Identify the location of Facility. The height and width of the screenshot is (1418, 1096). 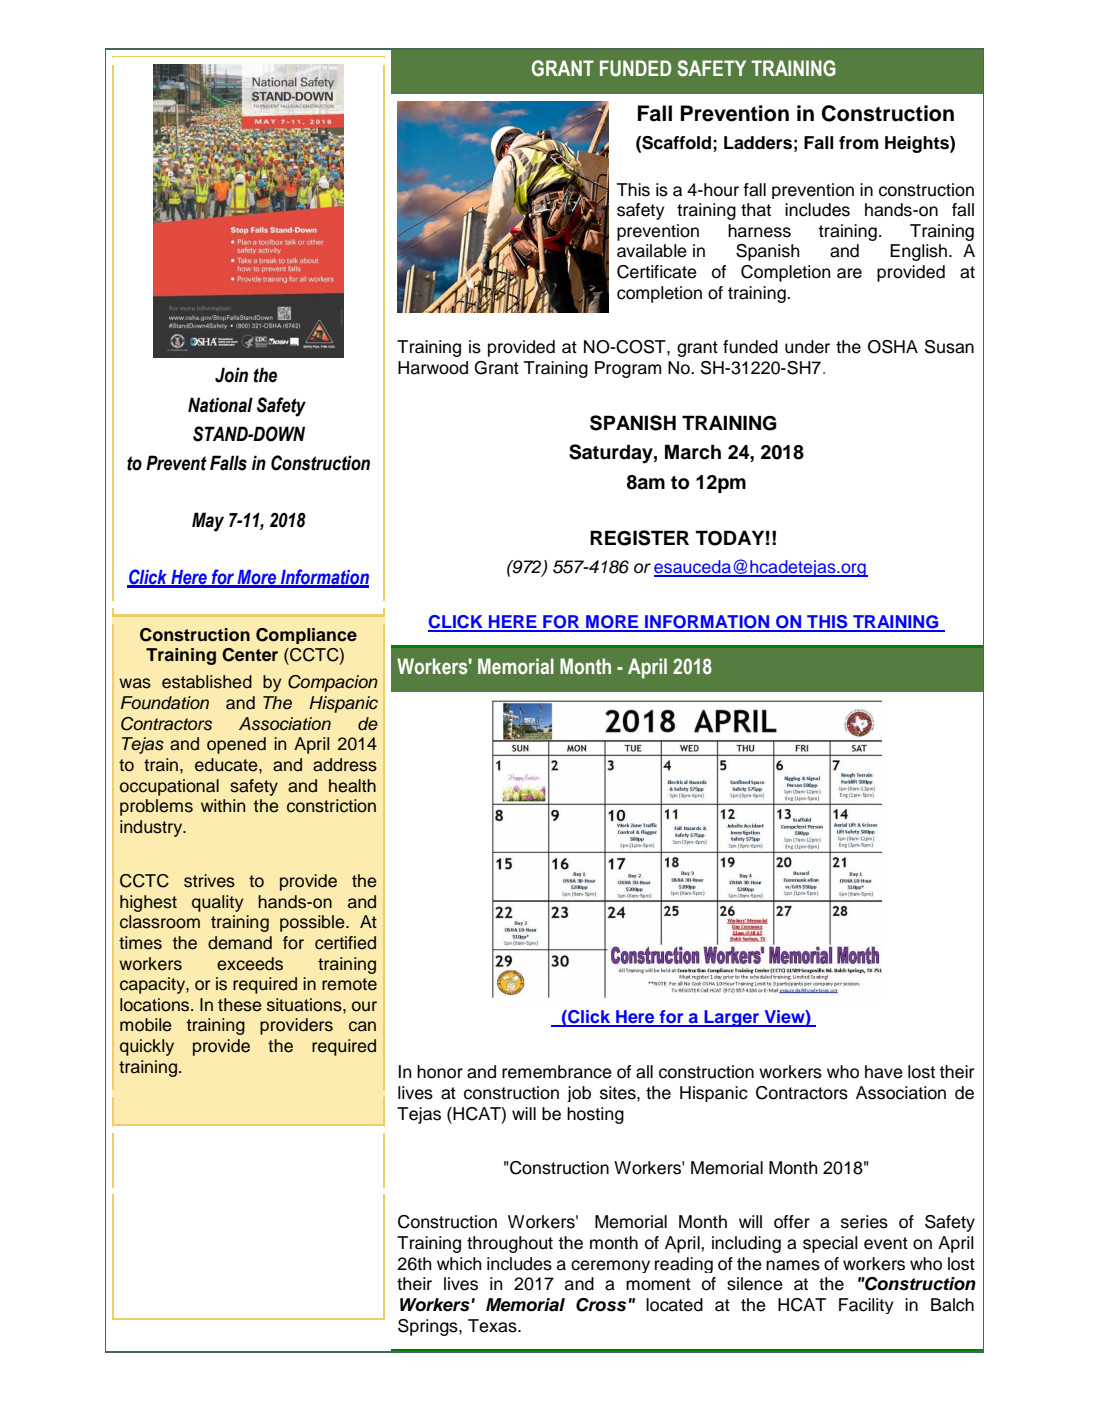
(866, 1306).
